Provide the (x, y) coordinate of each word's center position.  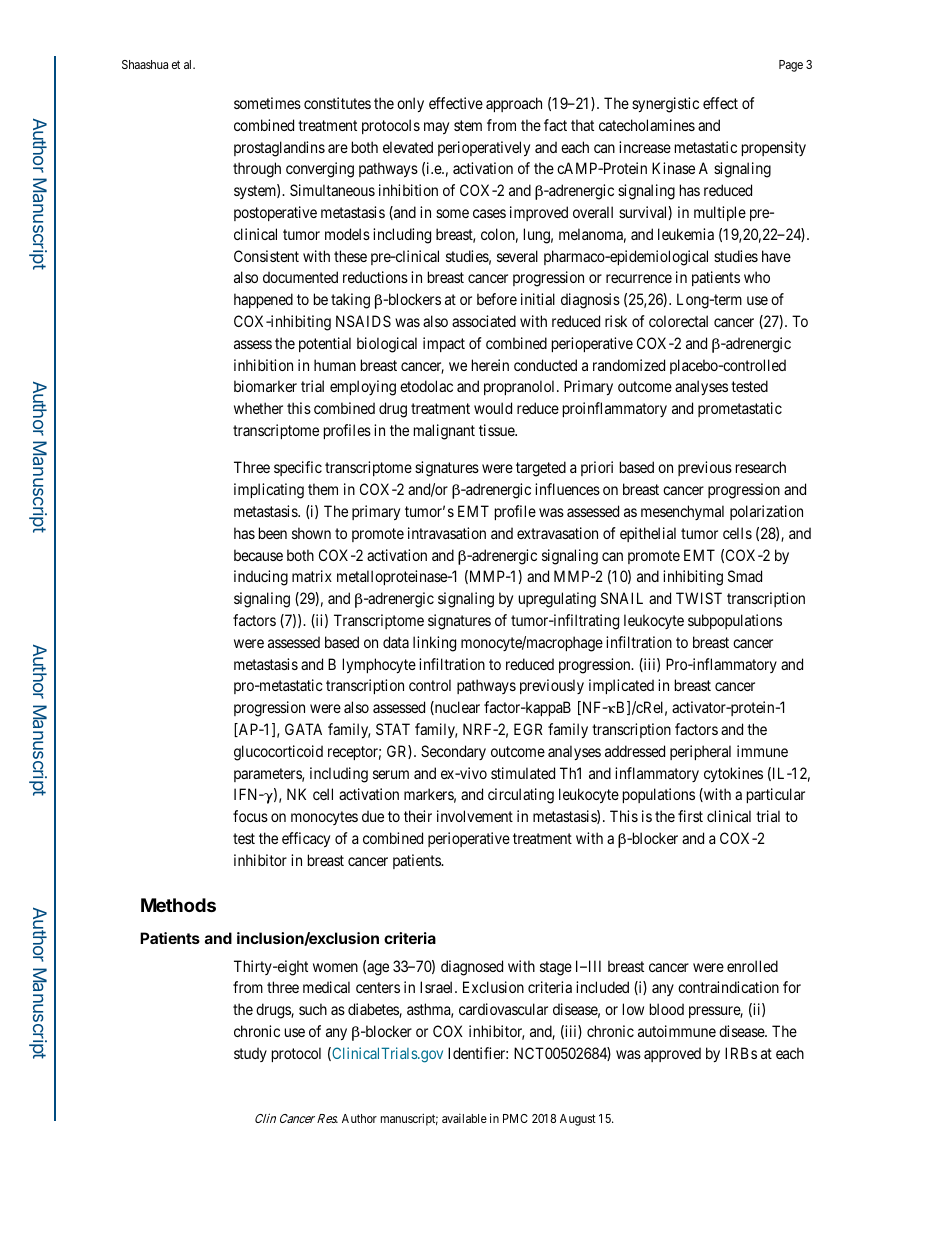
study (250, 1054)
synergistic (665, 105)
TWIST (699, 598)
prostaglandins (279, 149)
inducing (261, 578)
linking (434, 644)
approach (514, 104)
